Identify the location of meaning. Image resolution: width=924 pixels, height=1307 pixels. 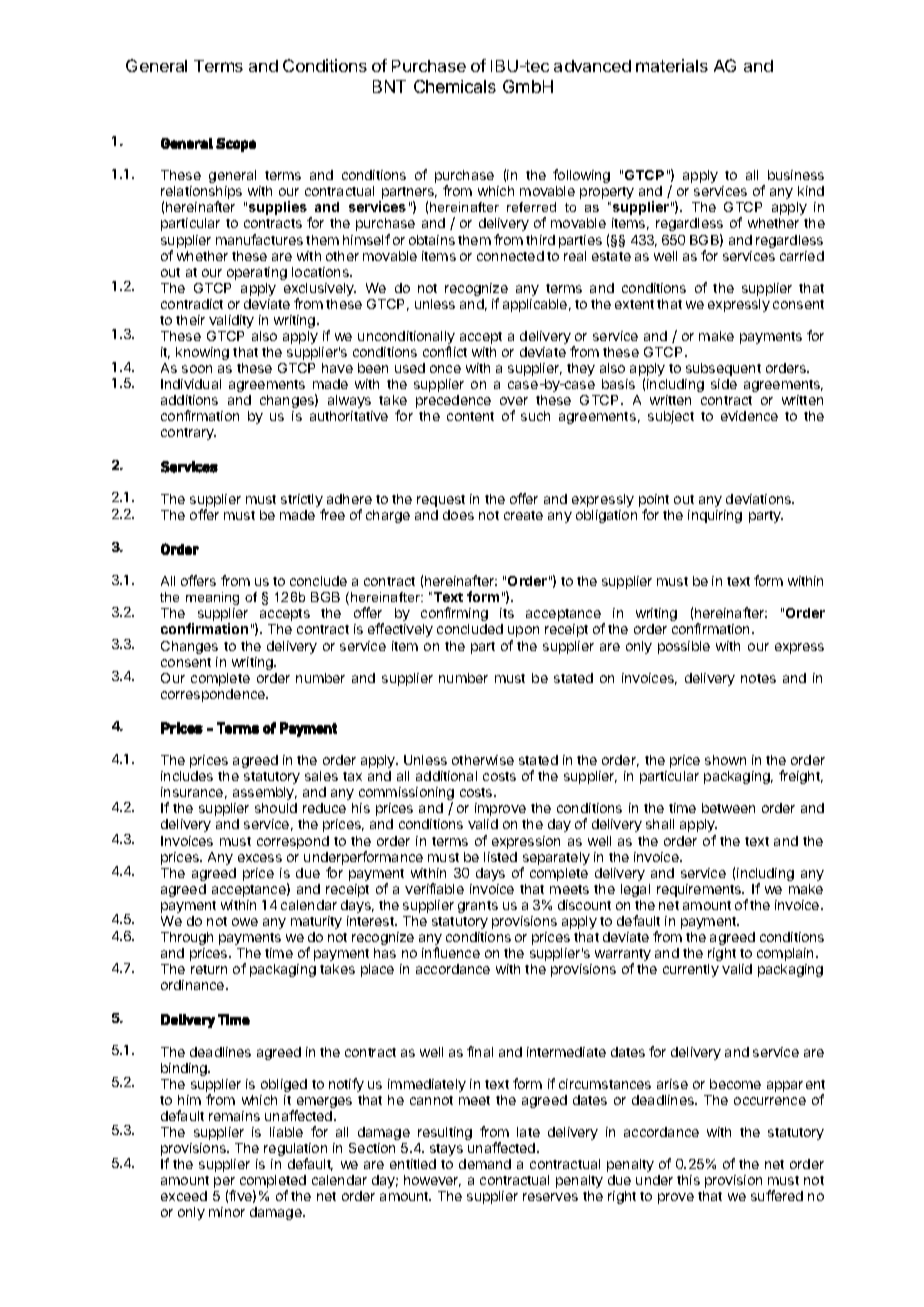
(212, 598).
